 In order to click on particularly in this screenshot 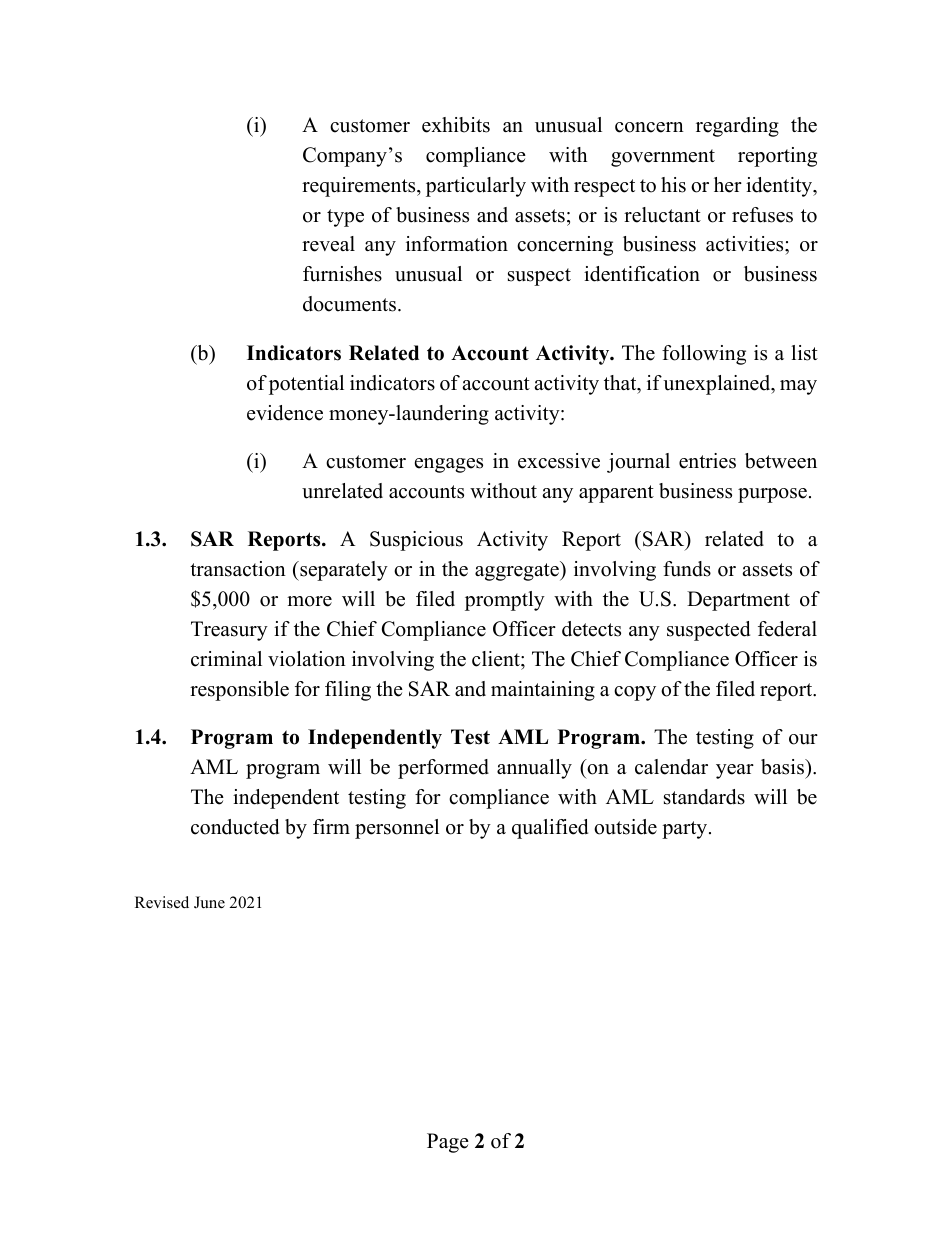, I will do `click(476, 187)`.
